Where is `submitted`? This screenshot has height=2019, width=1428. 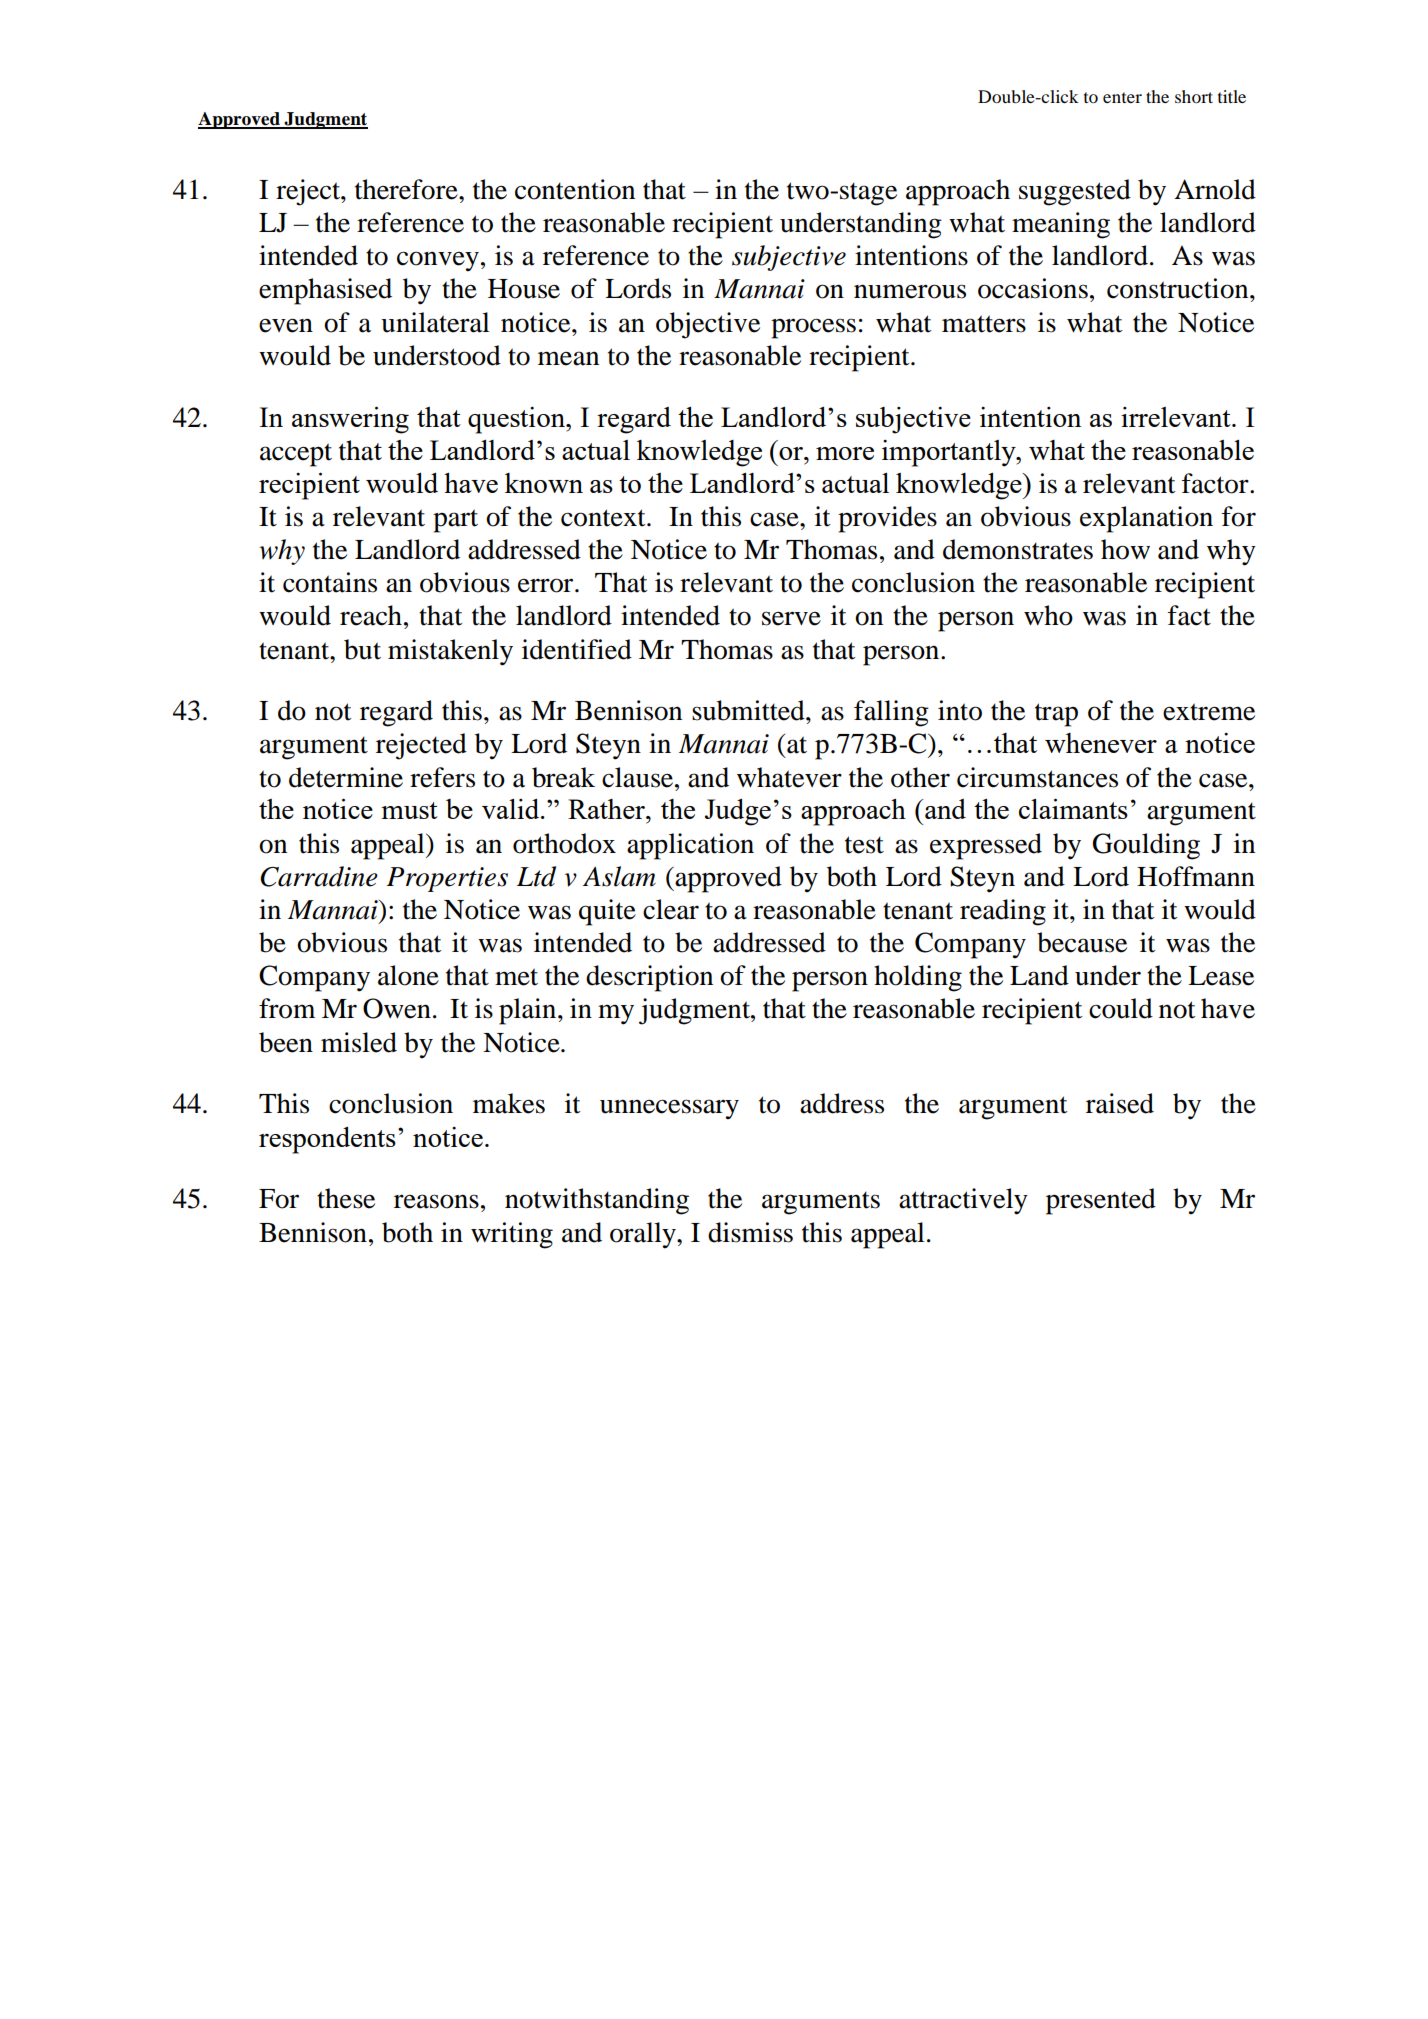 submitted is located at coordinates (749, 710).
